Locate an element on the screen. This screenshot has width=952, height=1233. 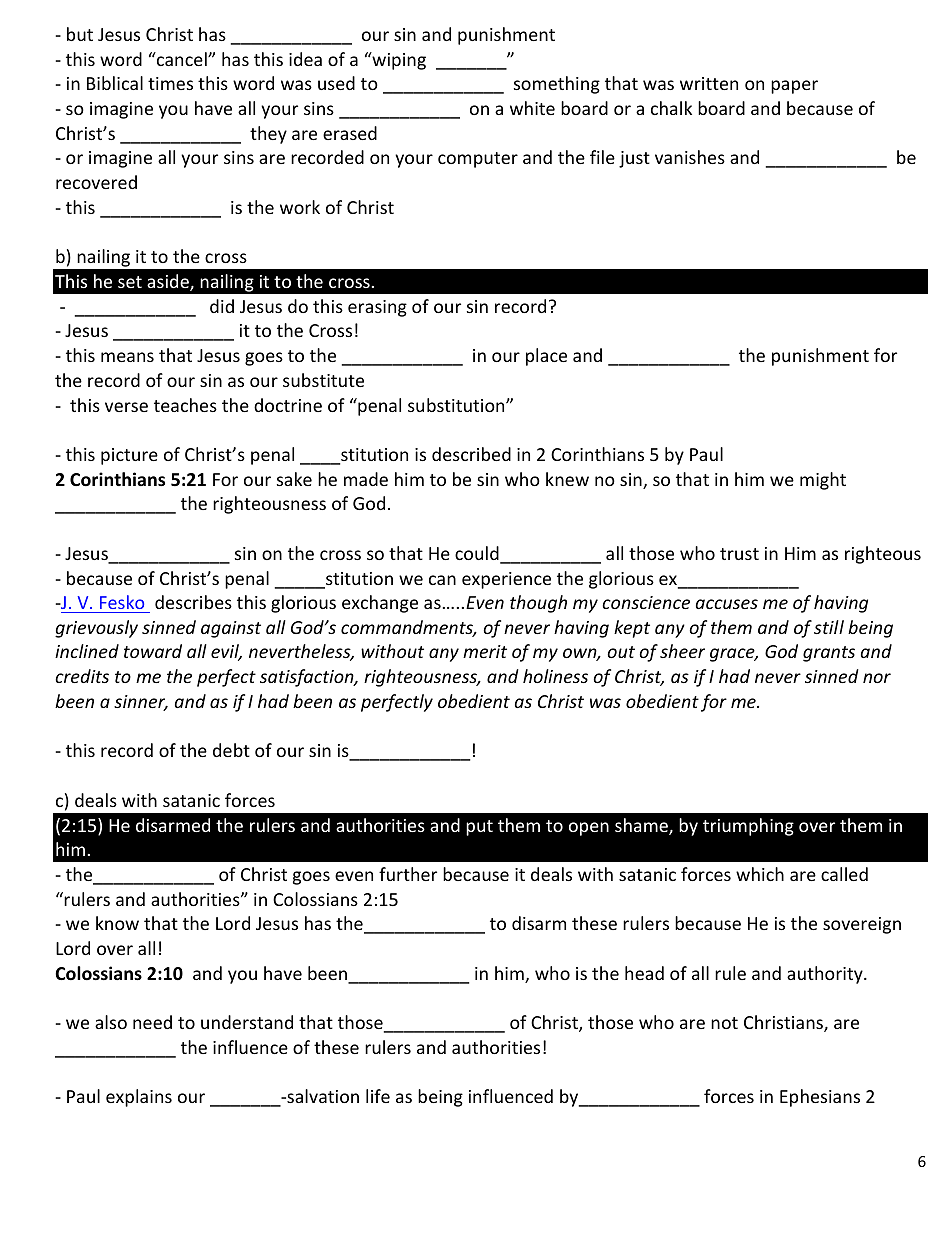
explains is located at coordinates (139, 1098).
